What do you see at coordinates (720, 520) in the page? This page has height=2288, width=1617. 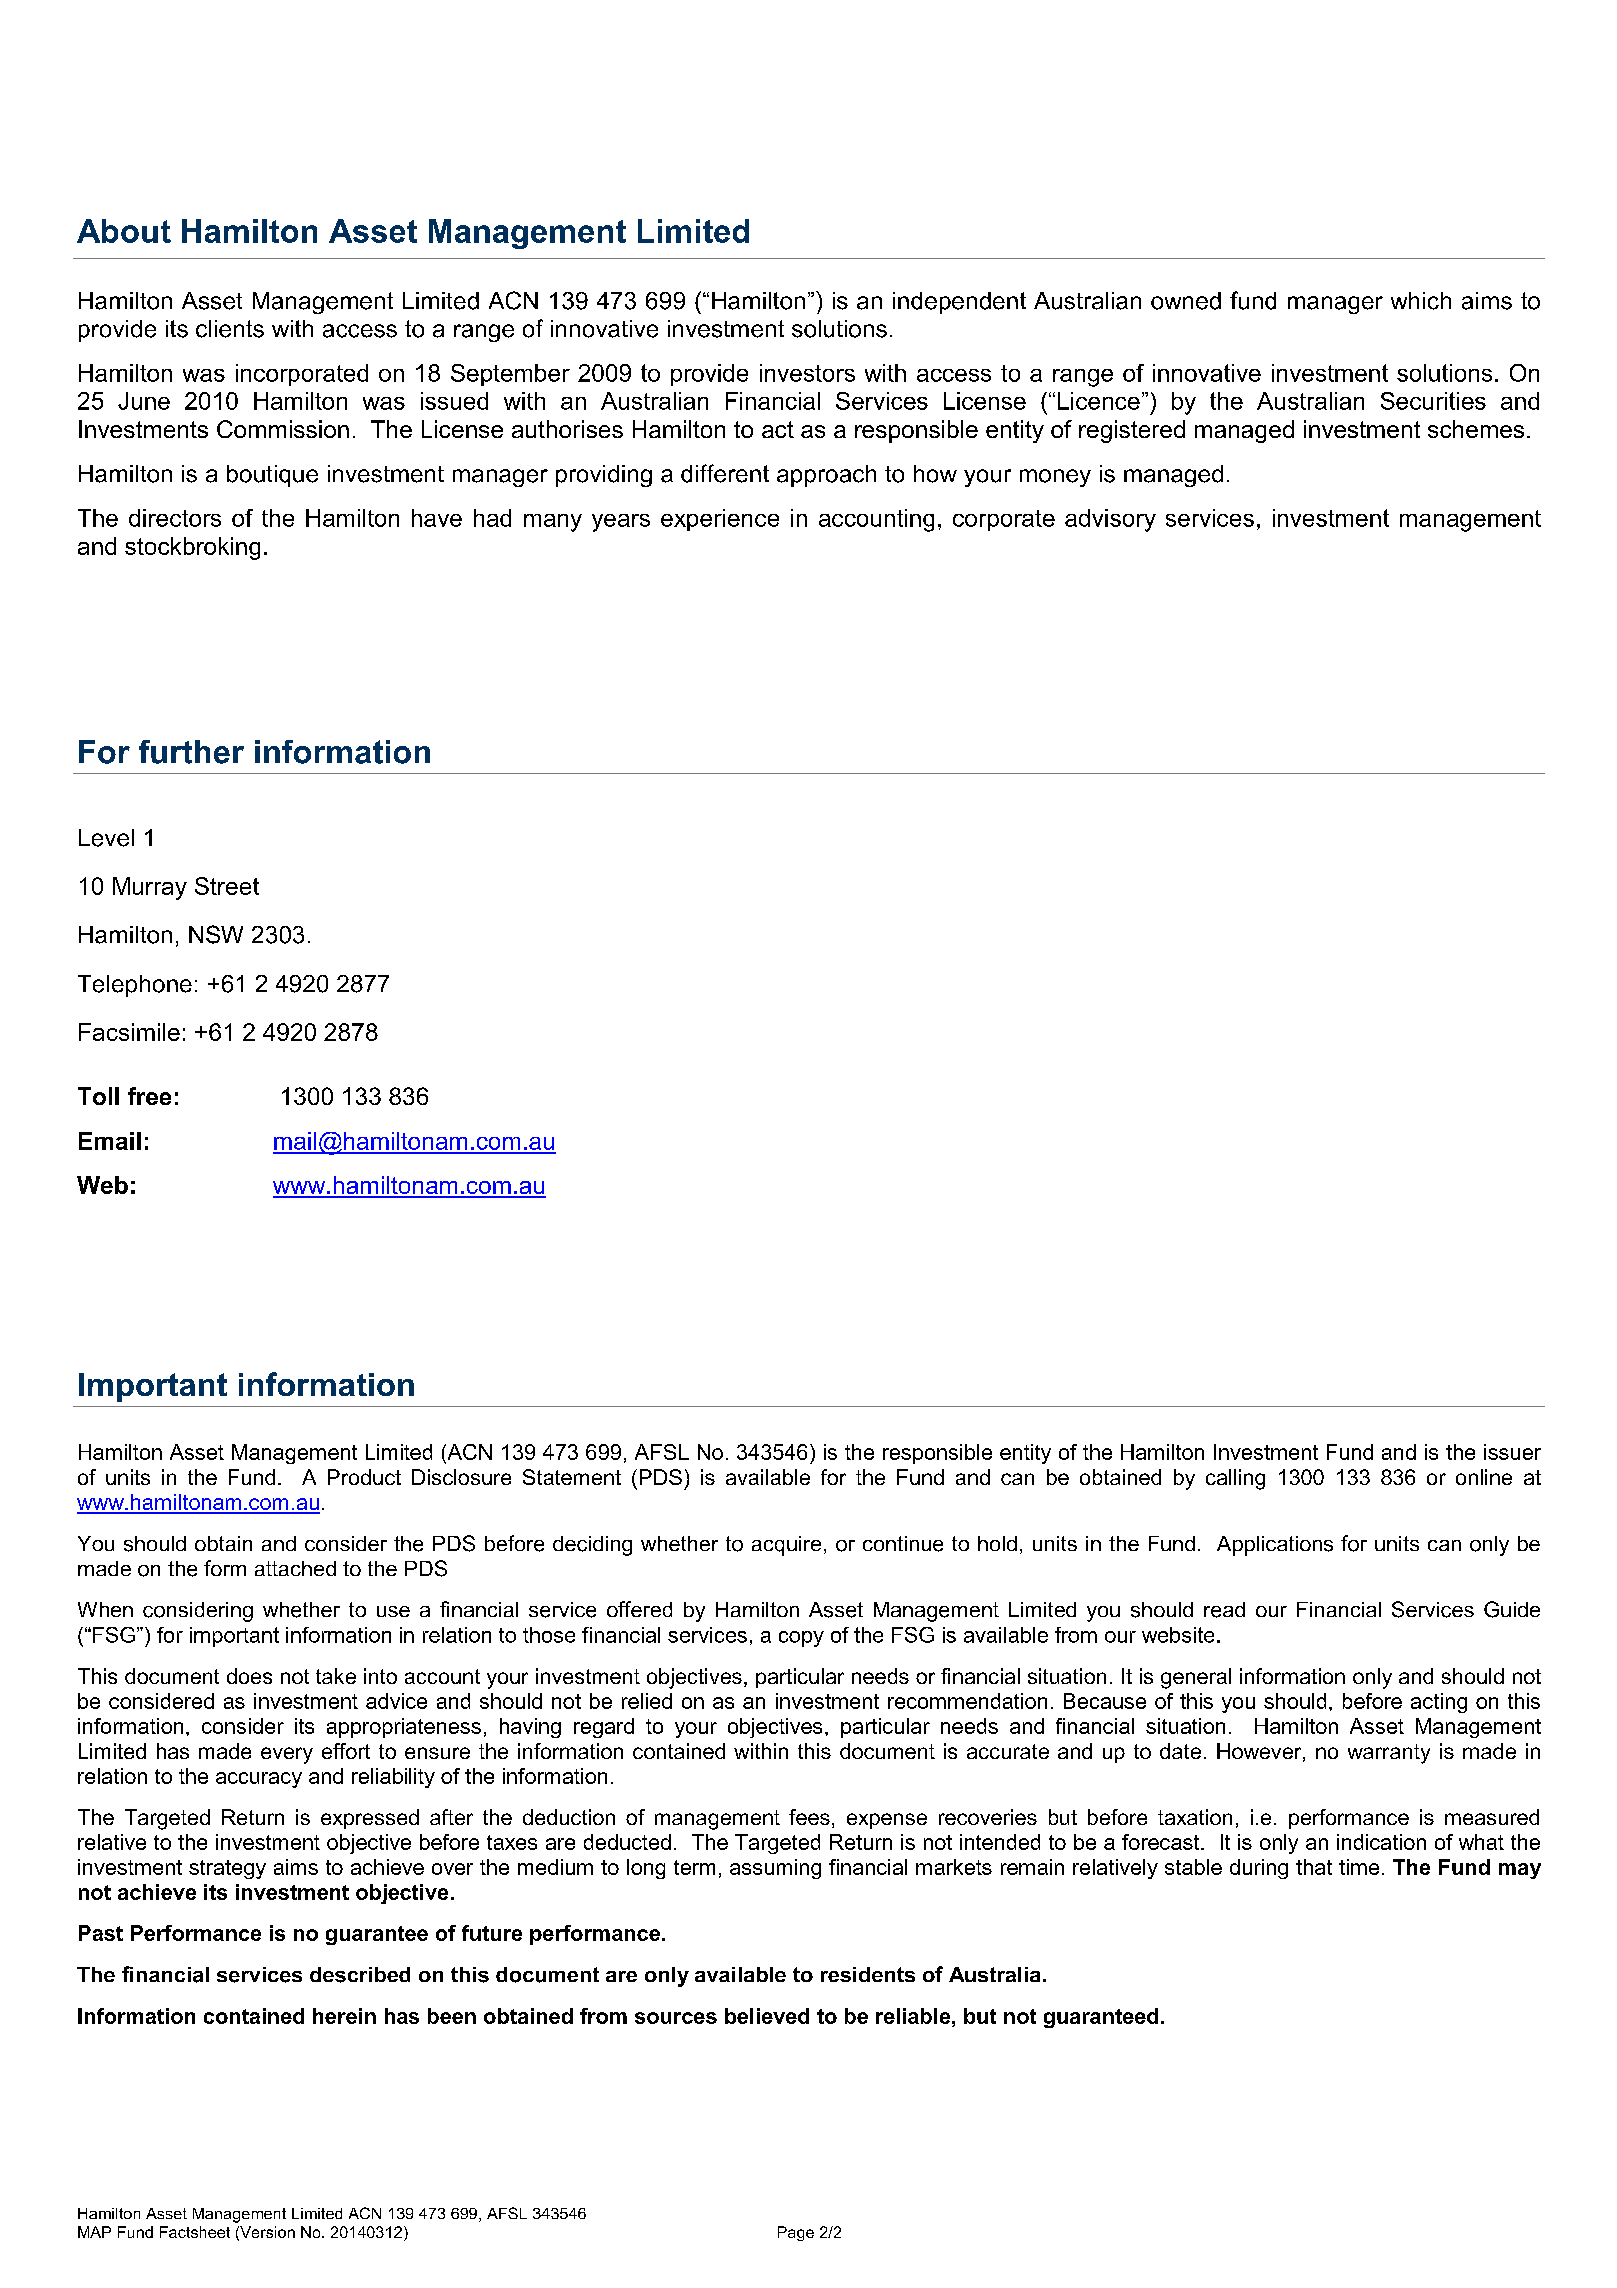 I see `experience` at bounding box center [720, 520].
